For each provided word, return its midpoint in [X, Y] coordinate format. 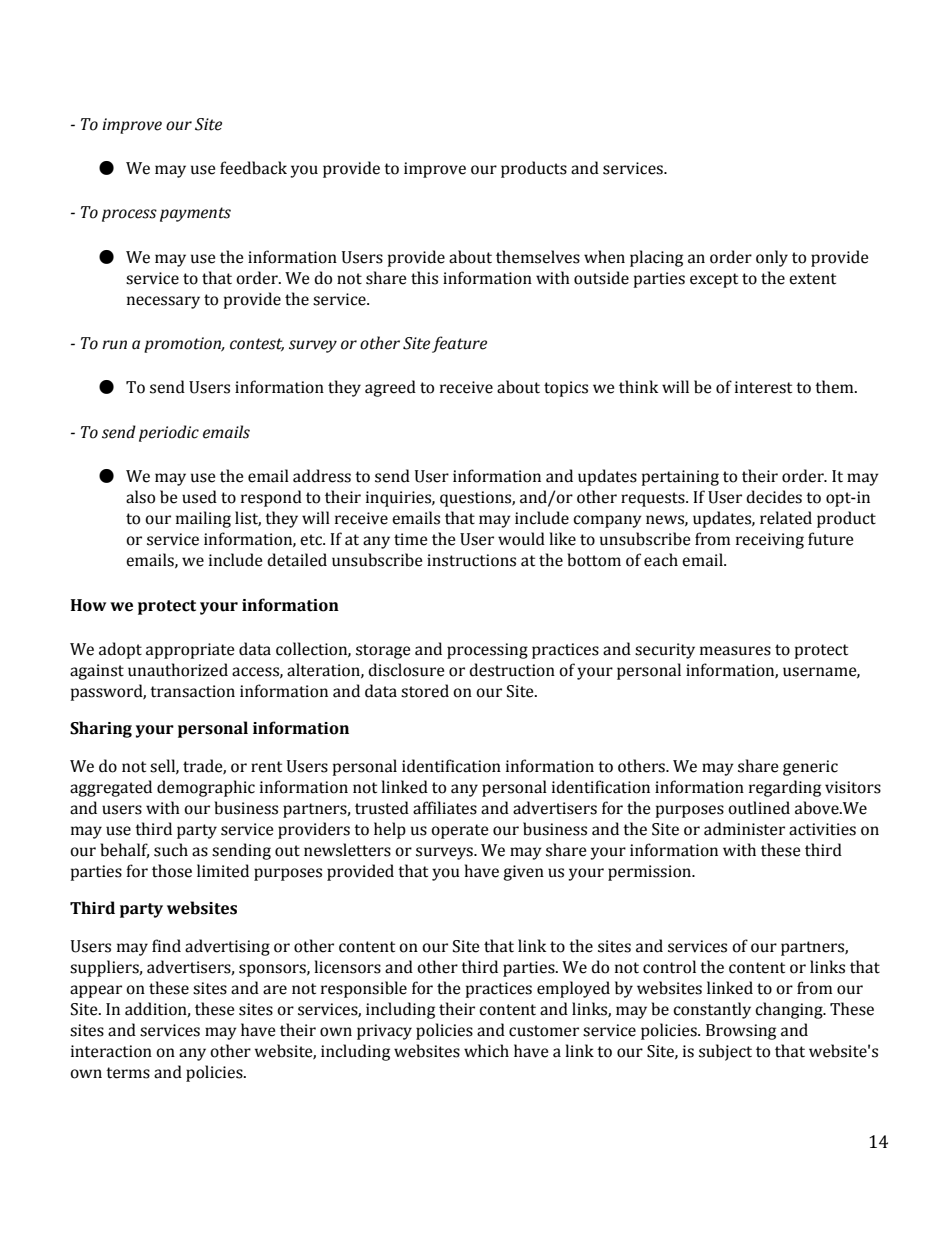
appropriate [190, 651]
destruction [512, 670]
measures [735, 651]
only [772, 258]
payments [195, 214]
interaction [111, 1051]
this [424, 278]
